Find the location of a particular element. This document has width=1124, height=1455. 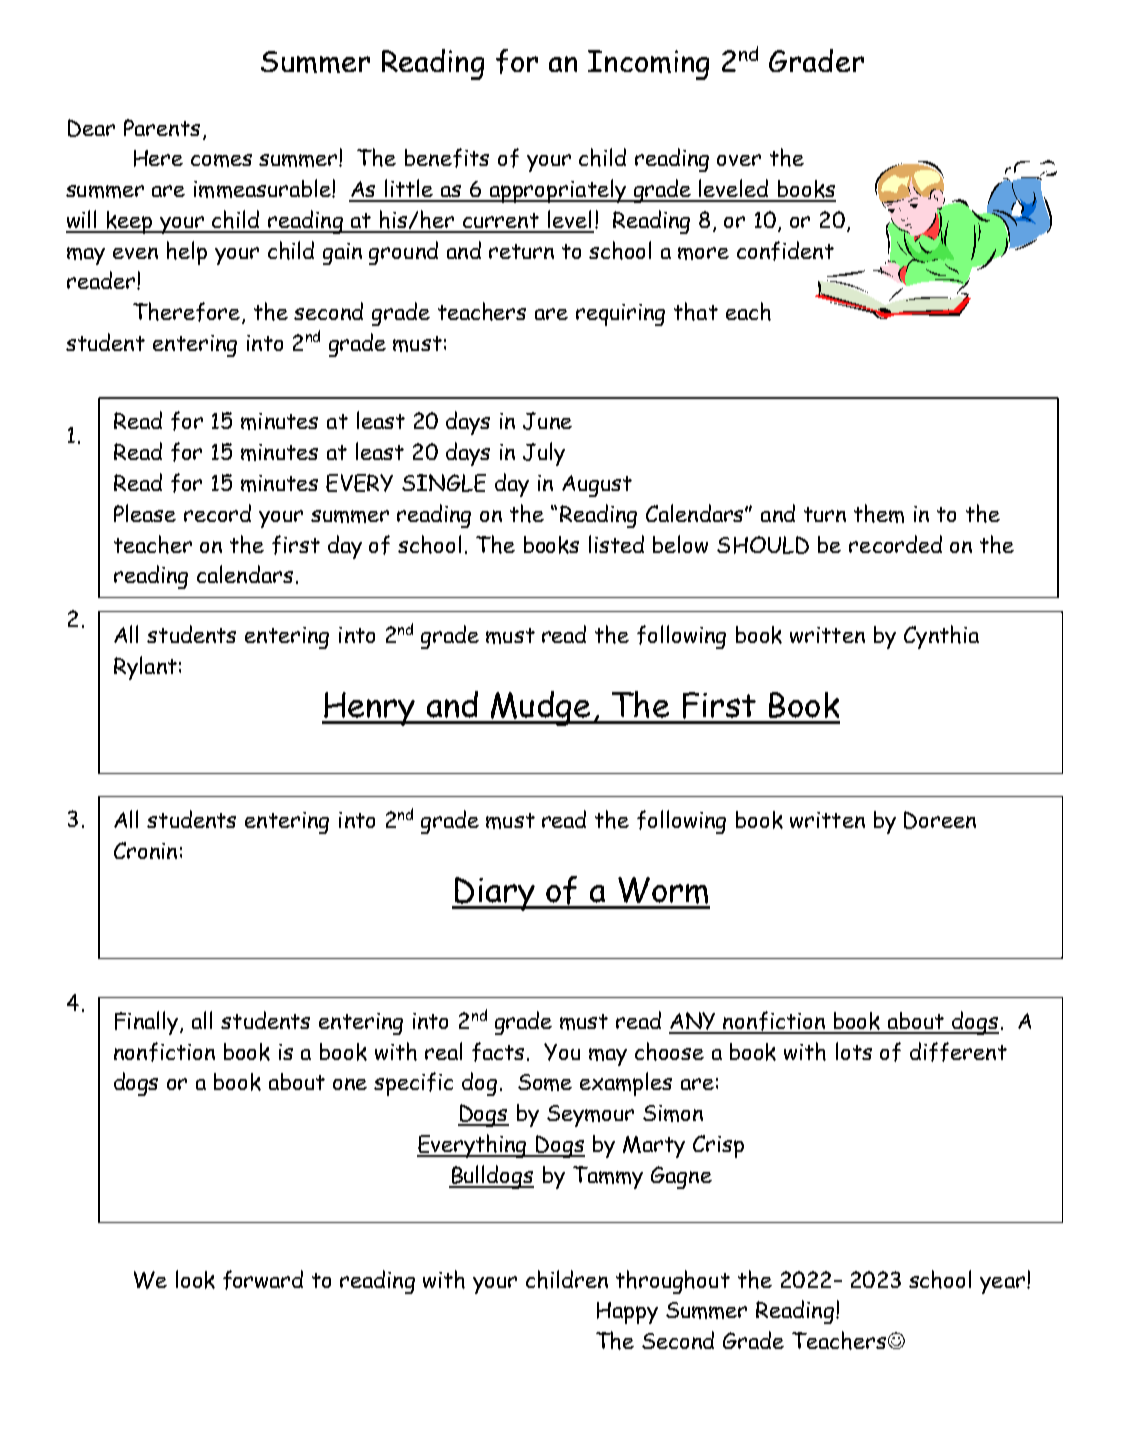

Please is located at coordinates (145, 513).
